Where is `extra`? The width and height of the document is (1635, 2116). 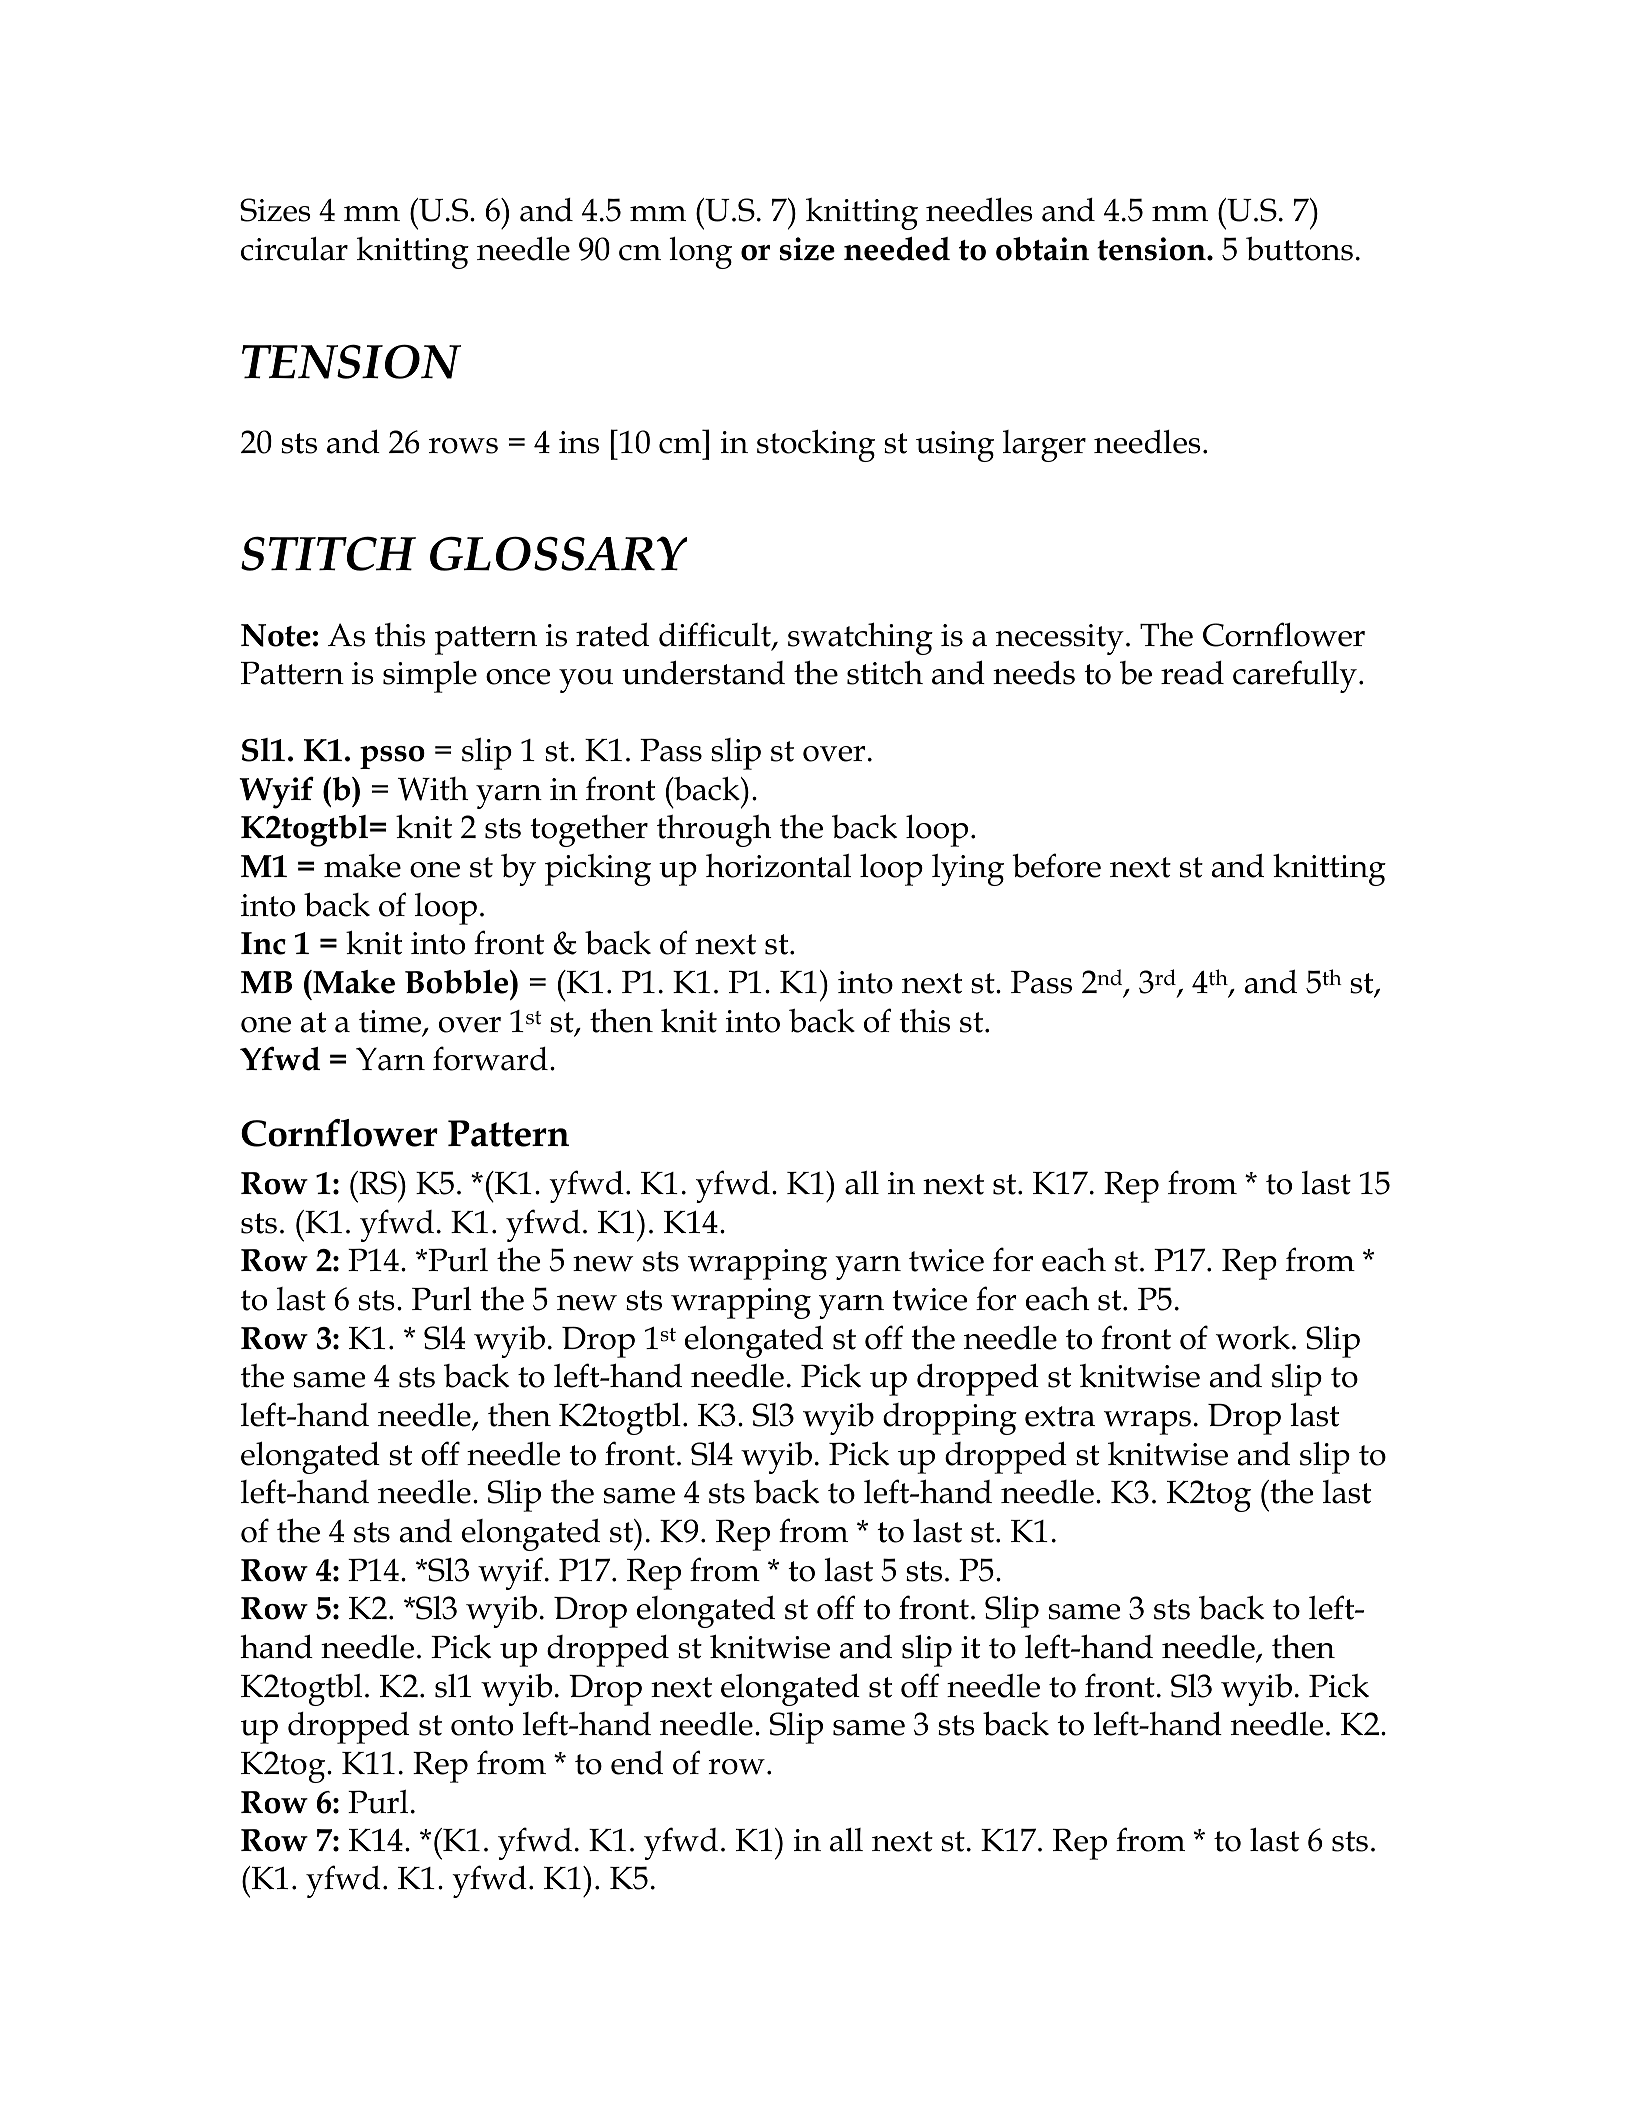
extra is located at coordinates (1060, 1416).
